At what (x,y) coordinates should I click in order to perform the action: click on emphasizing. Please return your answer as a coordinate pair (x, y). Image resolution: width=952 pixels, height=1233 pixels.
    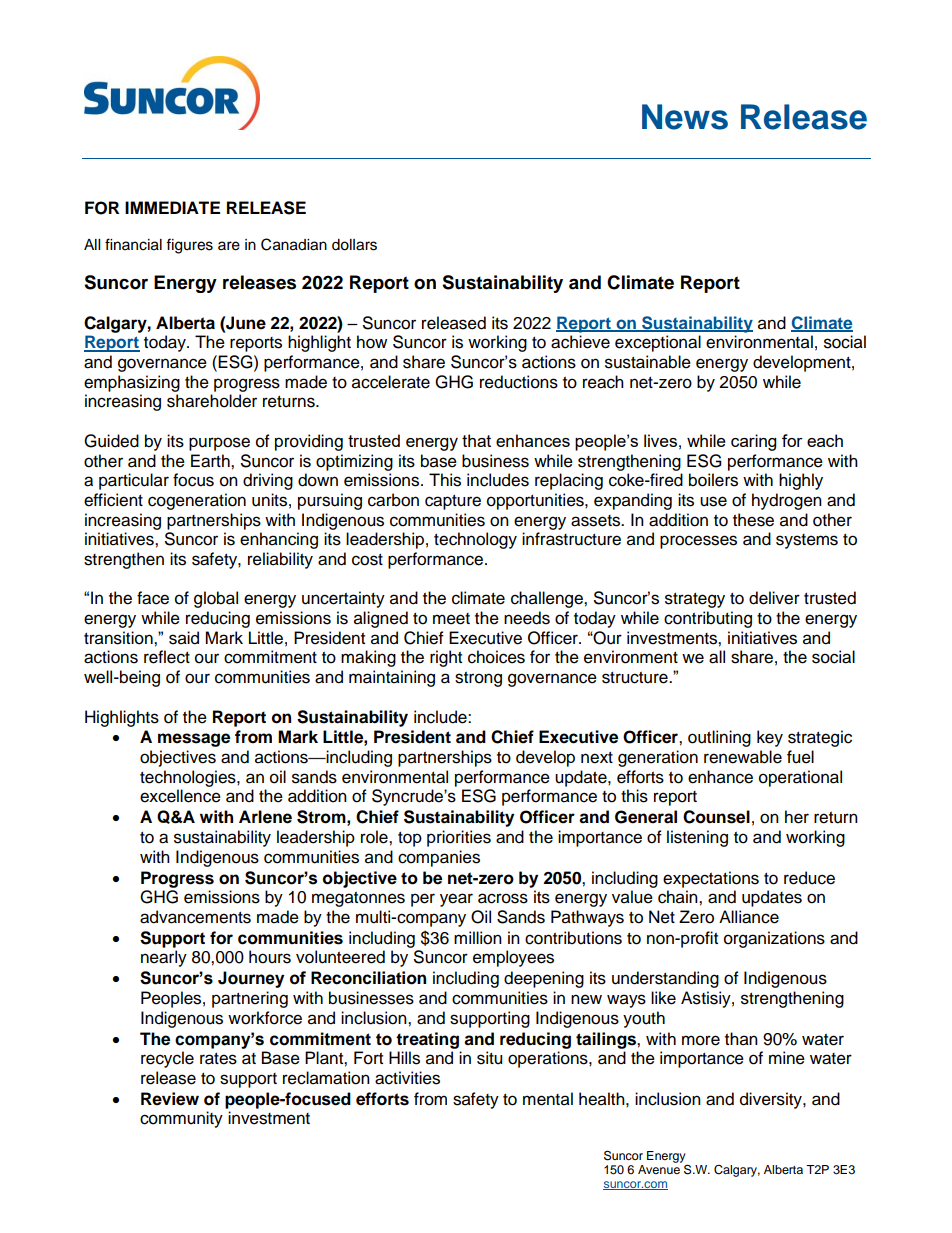
    Looking at the image, I should click on (132, 383).
